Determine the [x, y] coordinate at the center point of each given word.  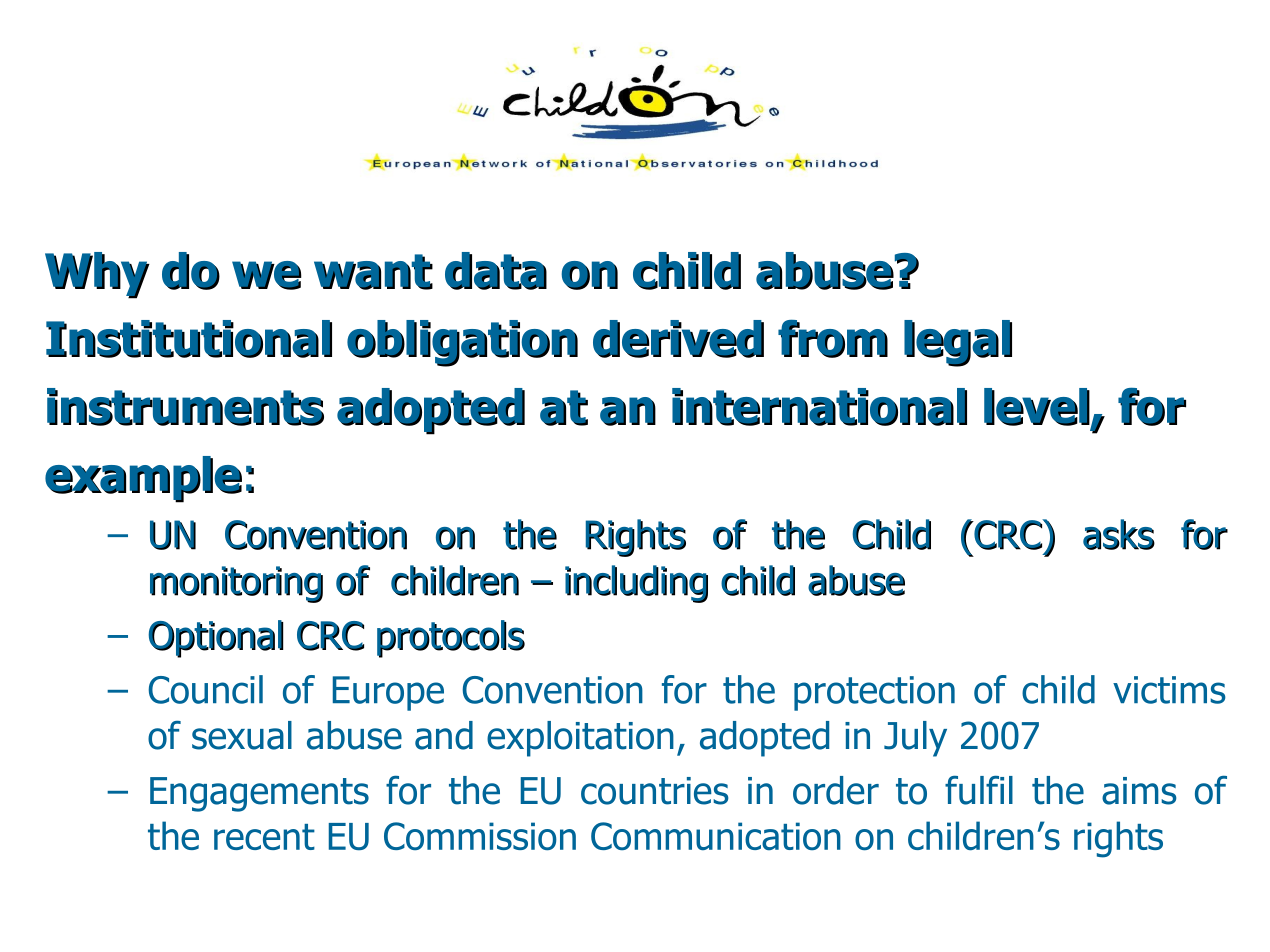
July [915, 739]
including [636, 584]
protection [874, 693]
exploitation [580, 739]
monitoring [236, 584]
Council [205, 689]
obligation [462, 343]
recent [264, 837]
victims [1169, 690]
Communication [716, 836]
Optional [215, 639]
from [833, 339]
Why [97, 275]
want [373, 272]
